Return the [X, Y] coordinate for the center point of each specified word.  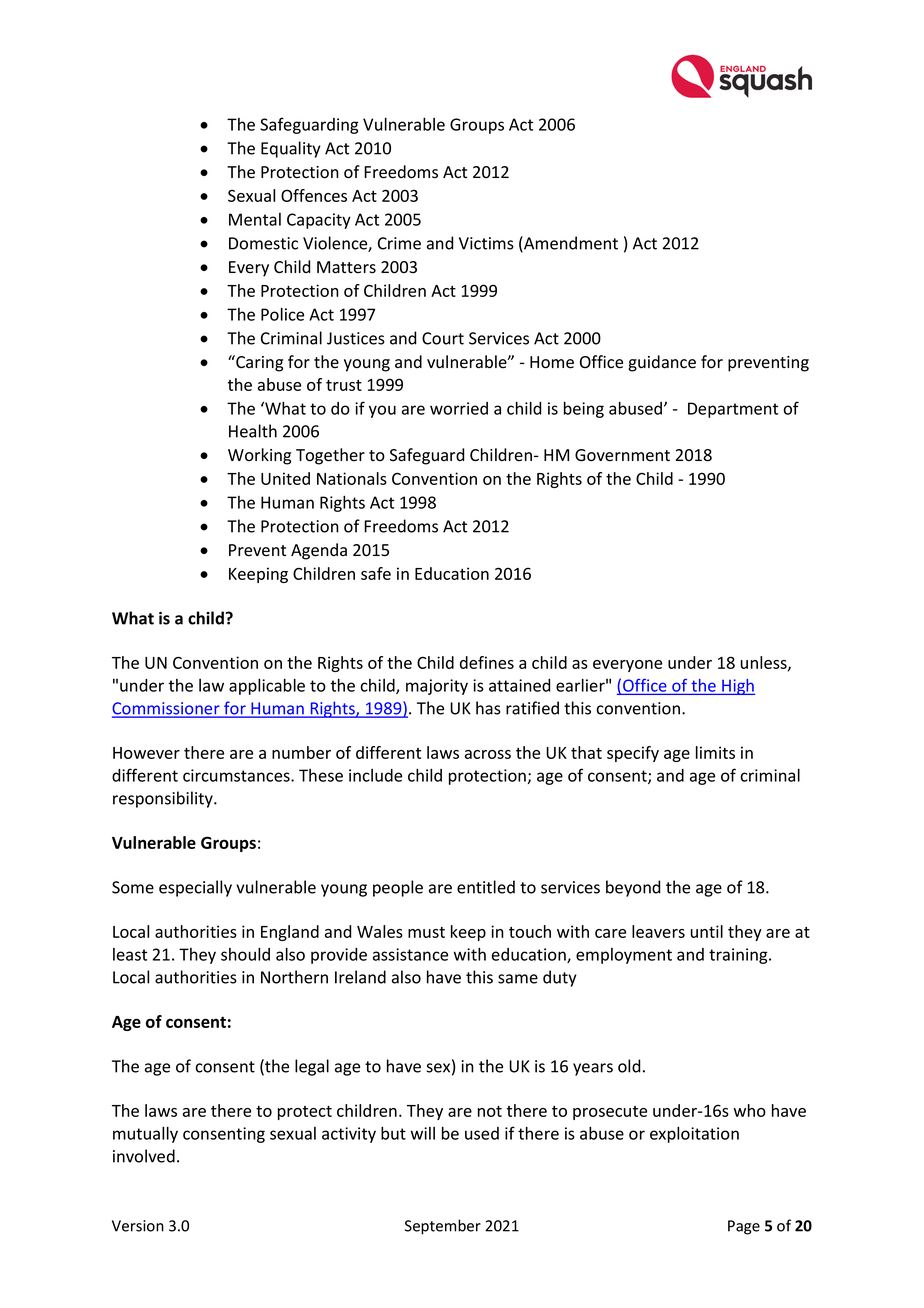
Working [259, 456]
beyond [633, 888]
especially [195, 888]
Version [138, 1226]
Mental [255, 219]
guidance [662, 363]
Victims [486, 243]
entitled [486, 887]
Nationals [352, 478]
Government [622, 455]
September [443, 1227]
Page [744, 1227]
